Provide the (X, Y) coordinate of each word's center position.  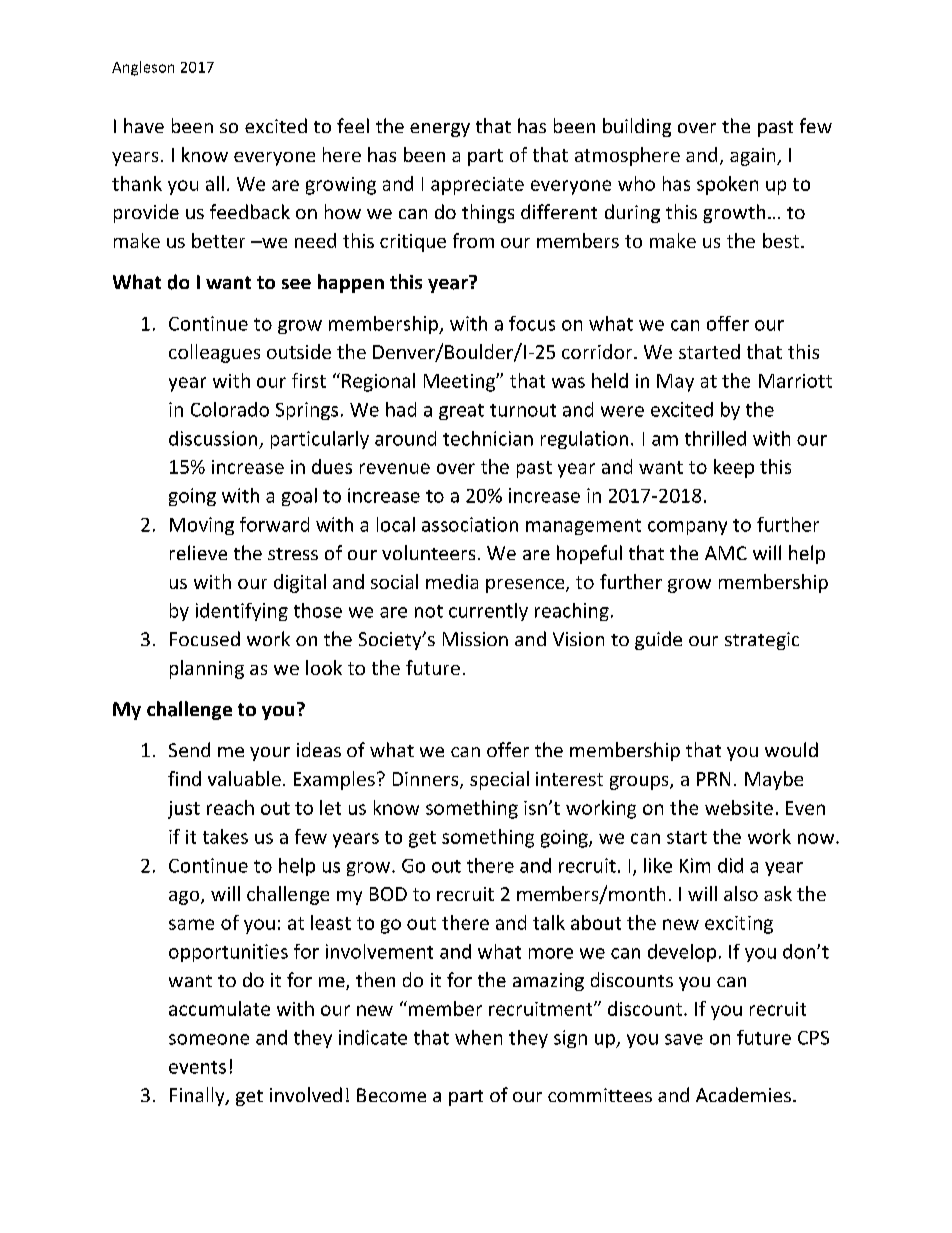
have (144, 125)
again (754, 157)
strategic (762, 641)
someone (209, 1039)
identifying (242, 612)
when (478, 1037)
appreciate (477, 186)
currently (488, 612)
